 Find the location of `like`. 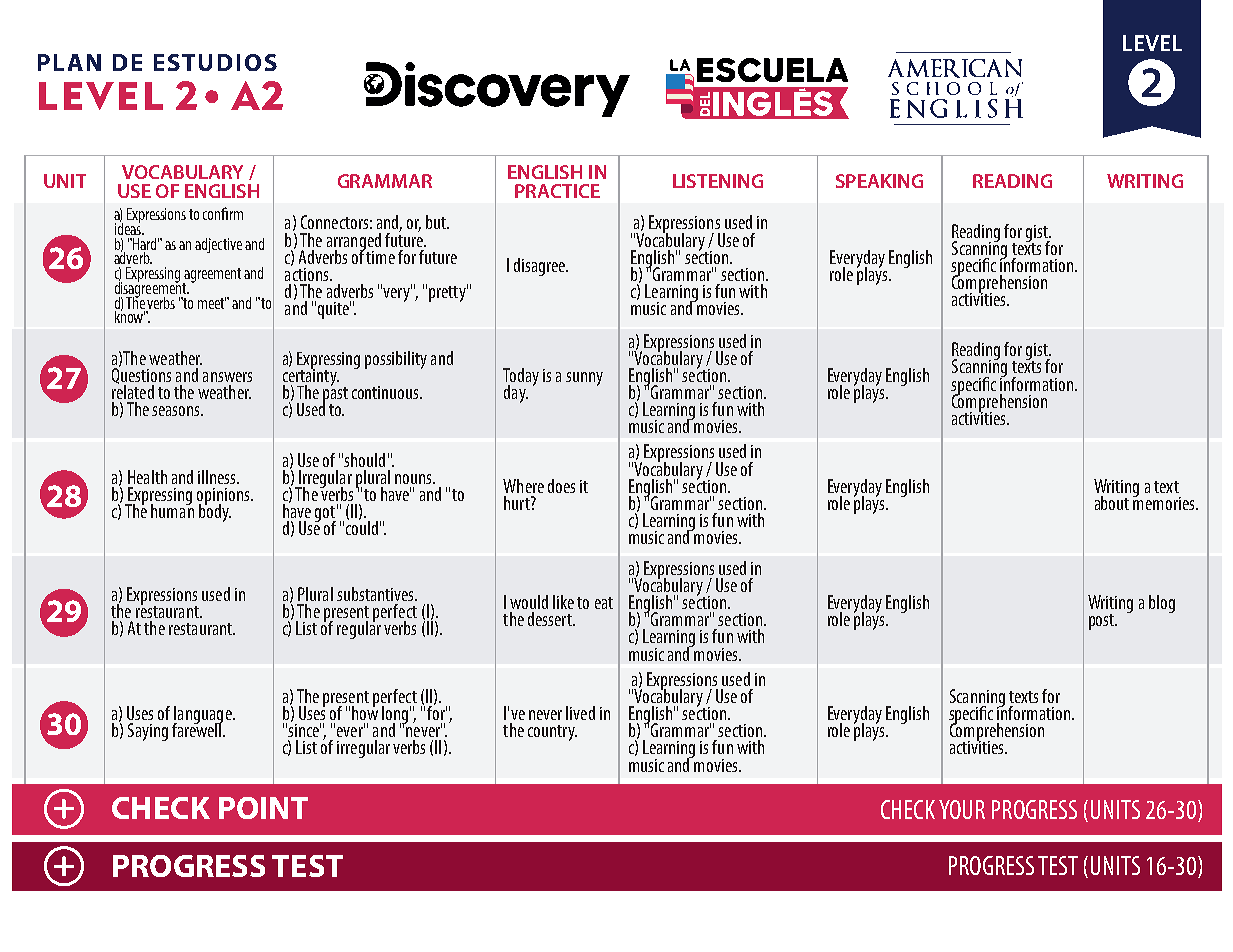

like is located at coordinates (563, 602).
